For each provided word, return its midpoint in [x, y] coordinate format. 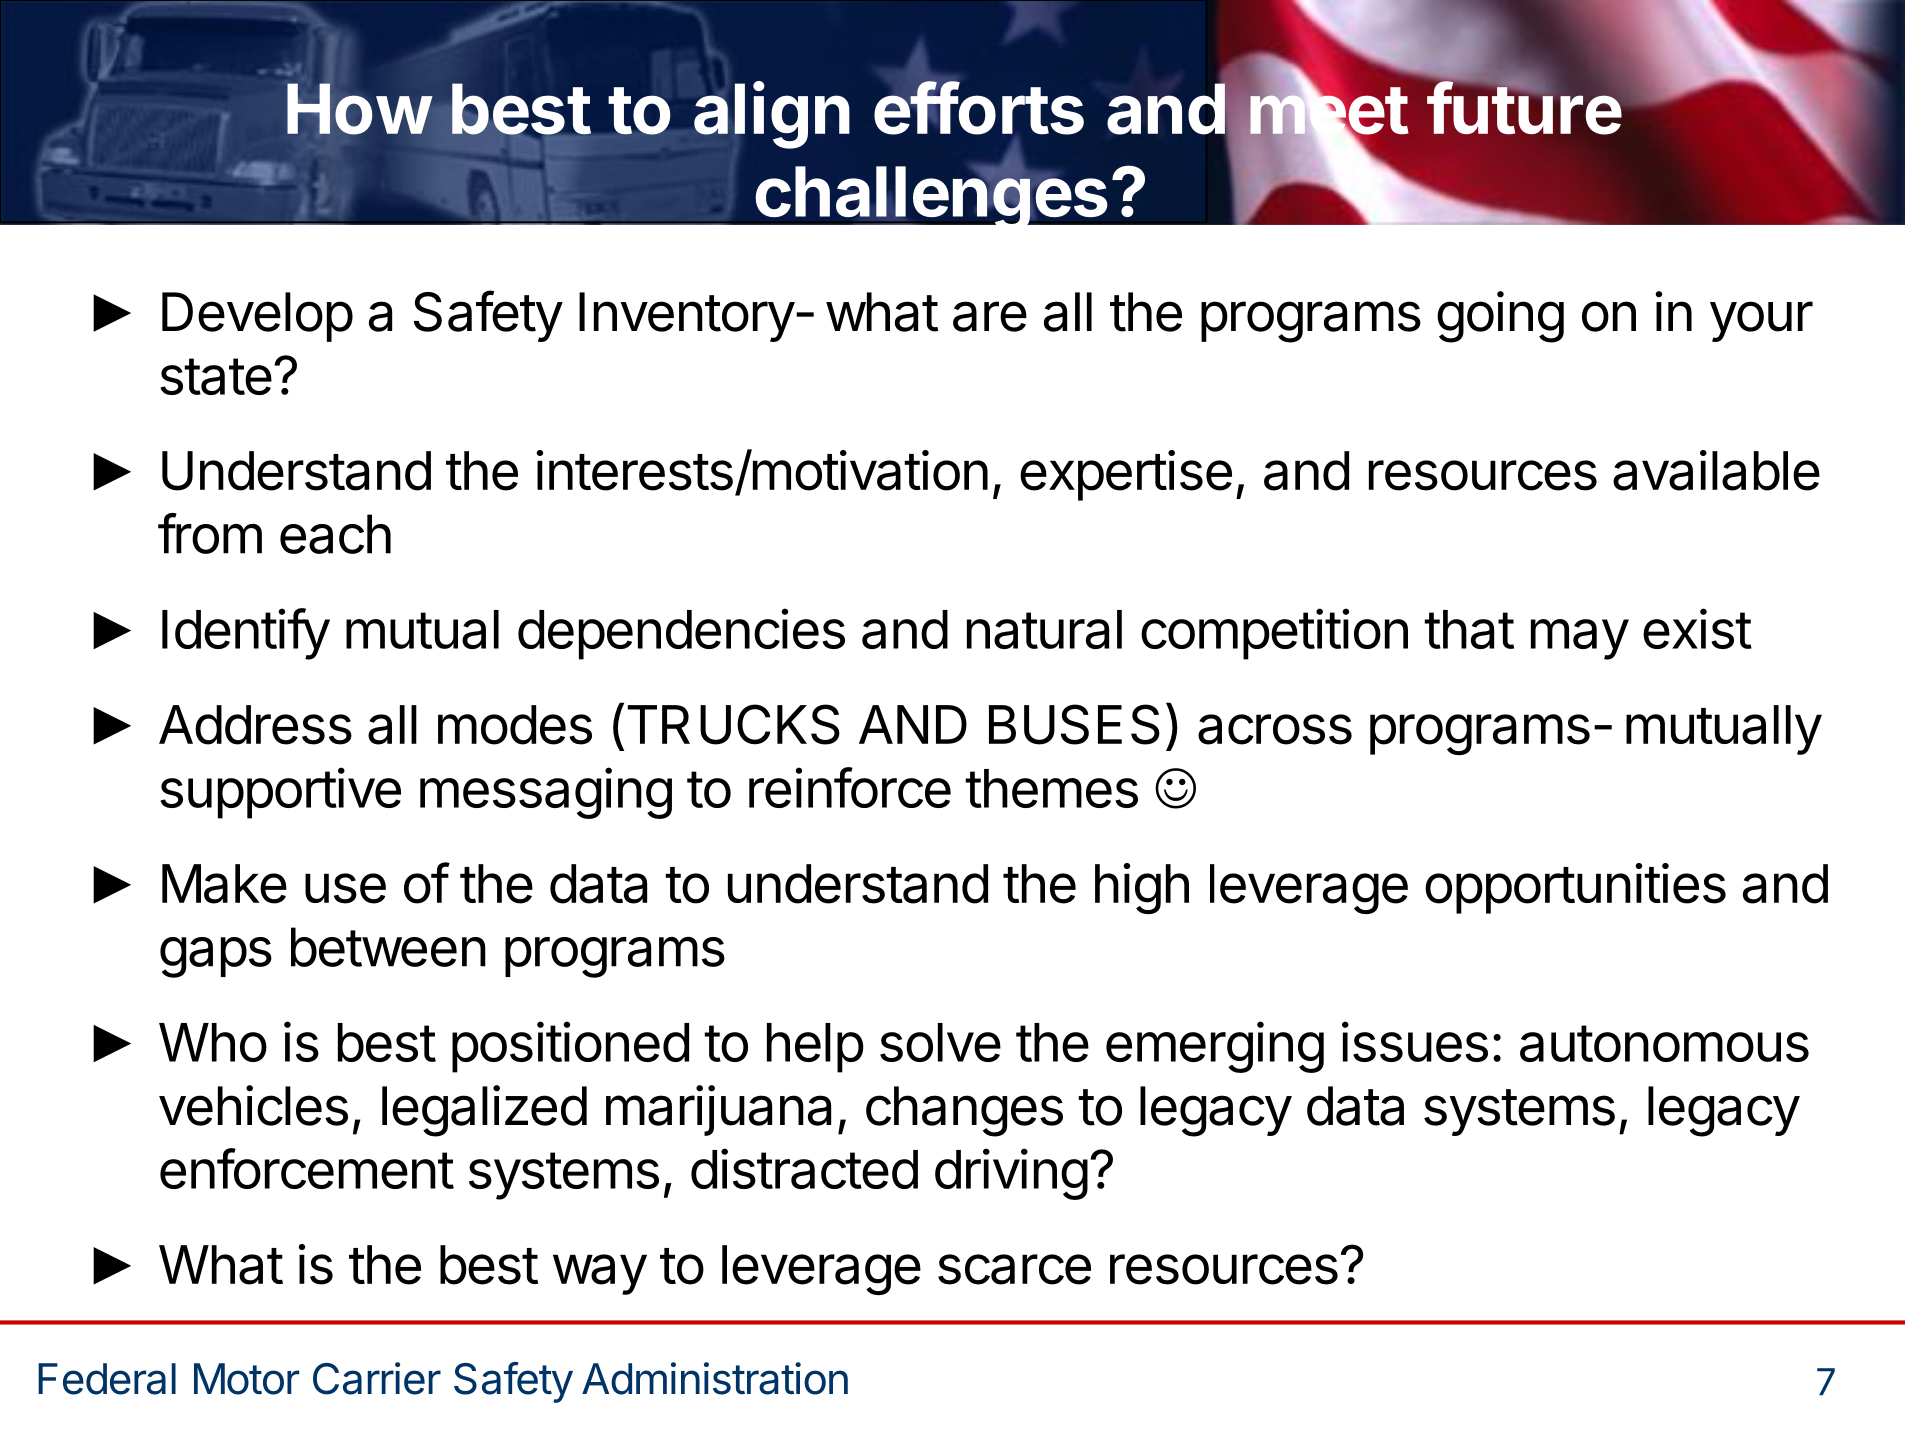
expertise [1126, 475]
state [216, 376]
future [1524, 108]
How [359, 109]
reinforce [850, 787]
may [1580, 639]
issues [1415, 1041]
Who [213, 1042]
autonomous [1664, 1043]
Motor [246, 1379]
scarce [1014, 1269]
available [1716, 470]
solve [940, 1042]
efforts [979, 108]
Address [255, 725]
